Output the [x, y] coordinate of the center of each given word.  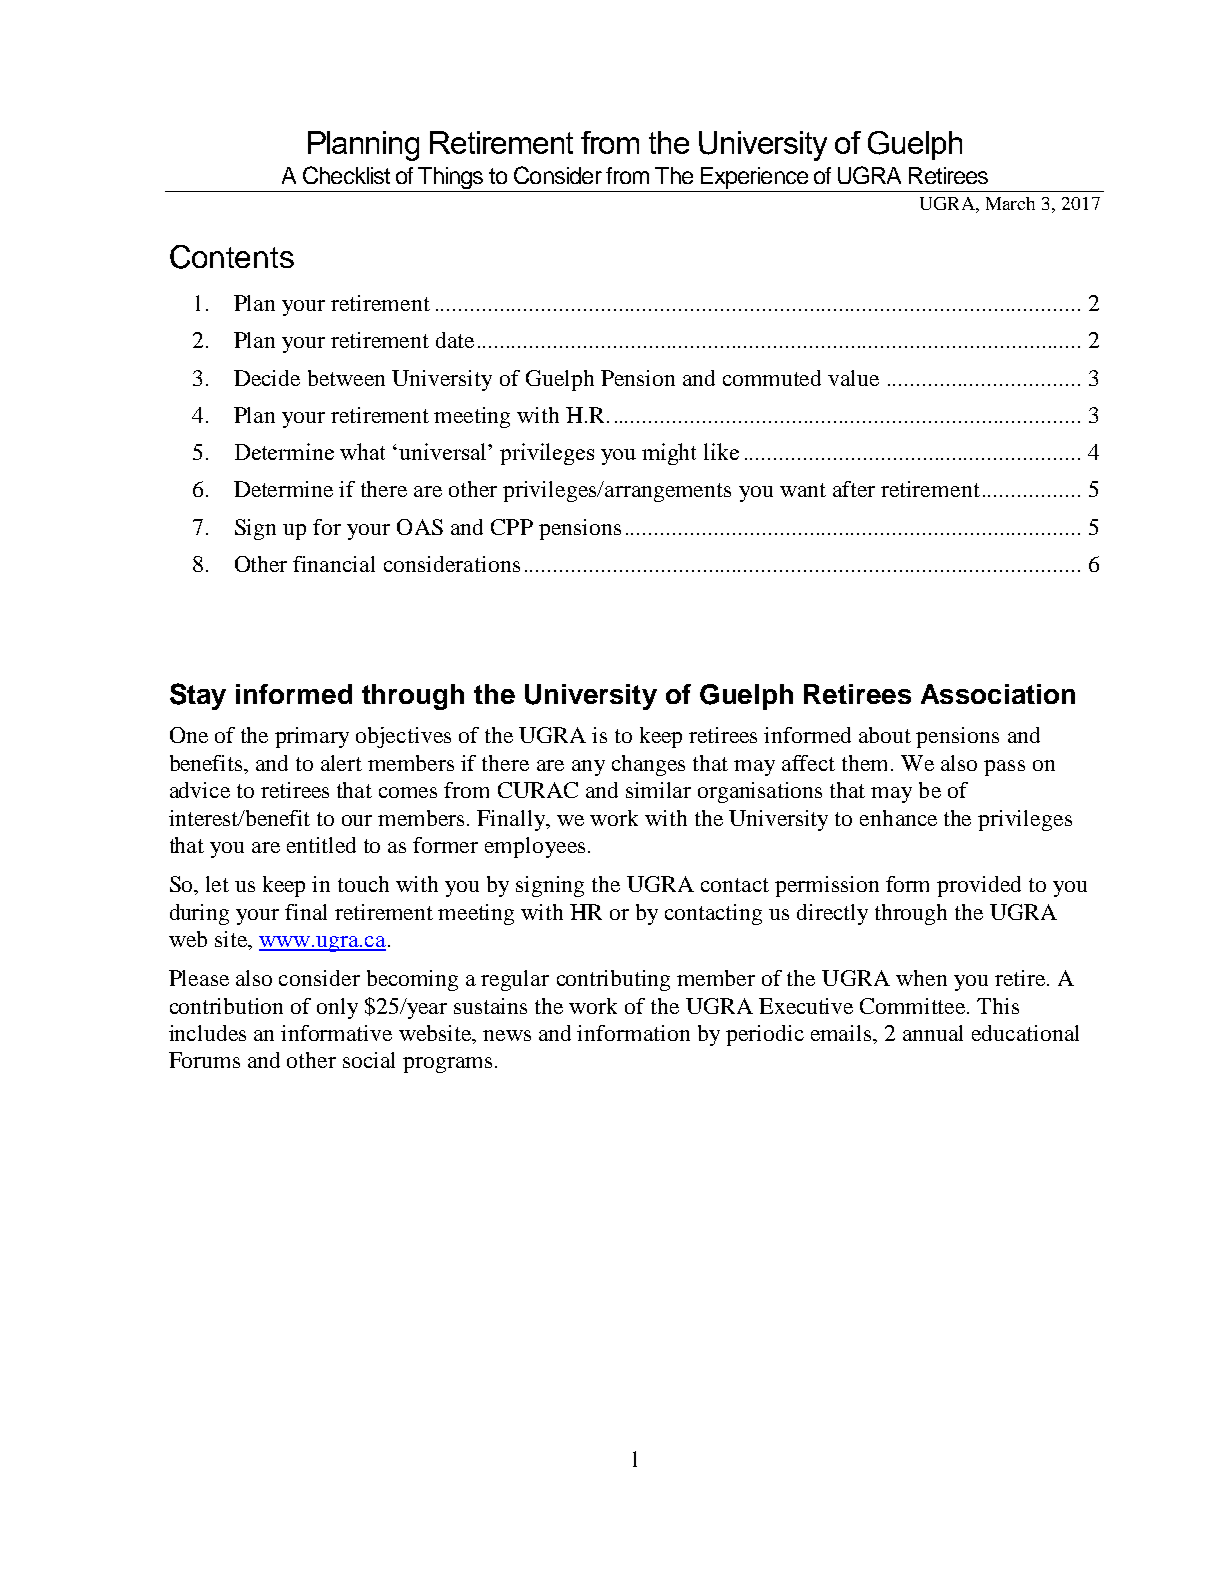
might [669, 454]
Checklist [346, 175]
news [507, 1035]
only [337, 1008]
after [854, 489]
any [588, 768]
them [867, 763]
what [362, 451]
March [1010, 203]
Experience [754, 178]
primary [312, 737]
